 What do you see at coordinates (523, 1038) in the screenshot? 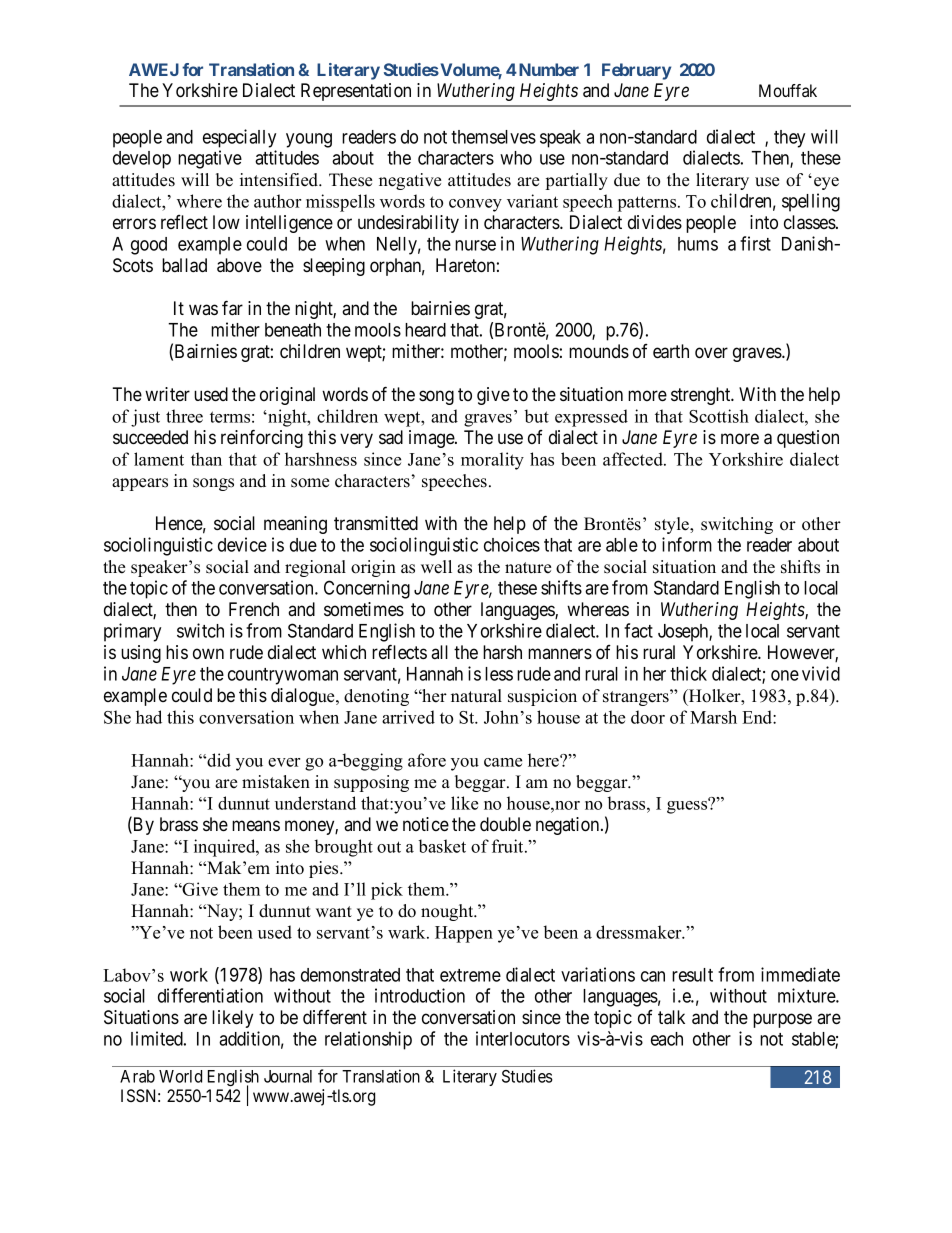
I see `interlocutors` at bounding box center [523, 1038].
